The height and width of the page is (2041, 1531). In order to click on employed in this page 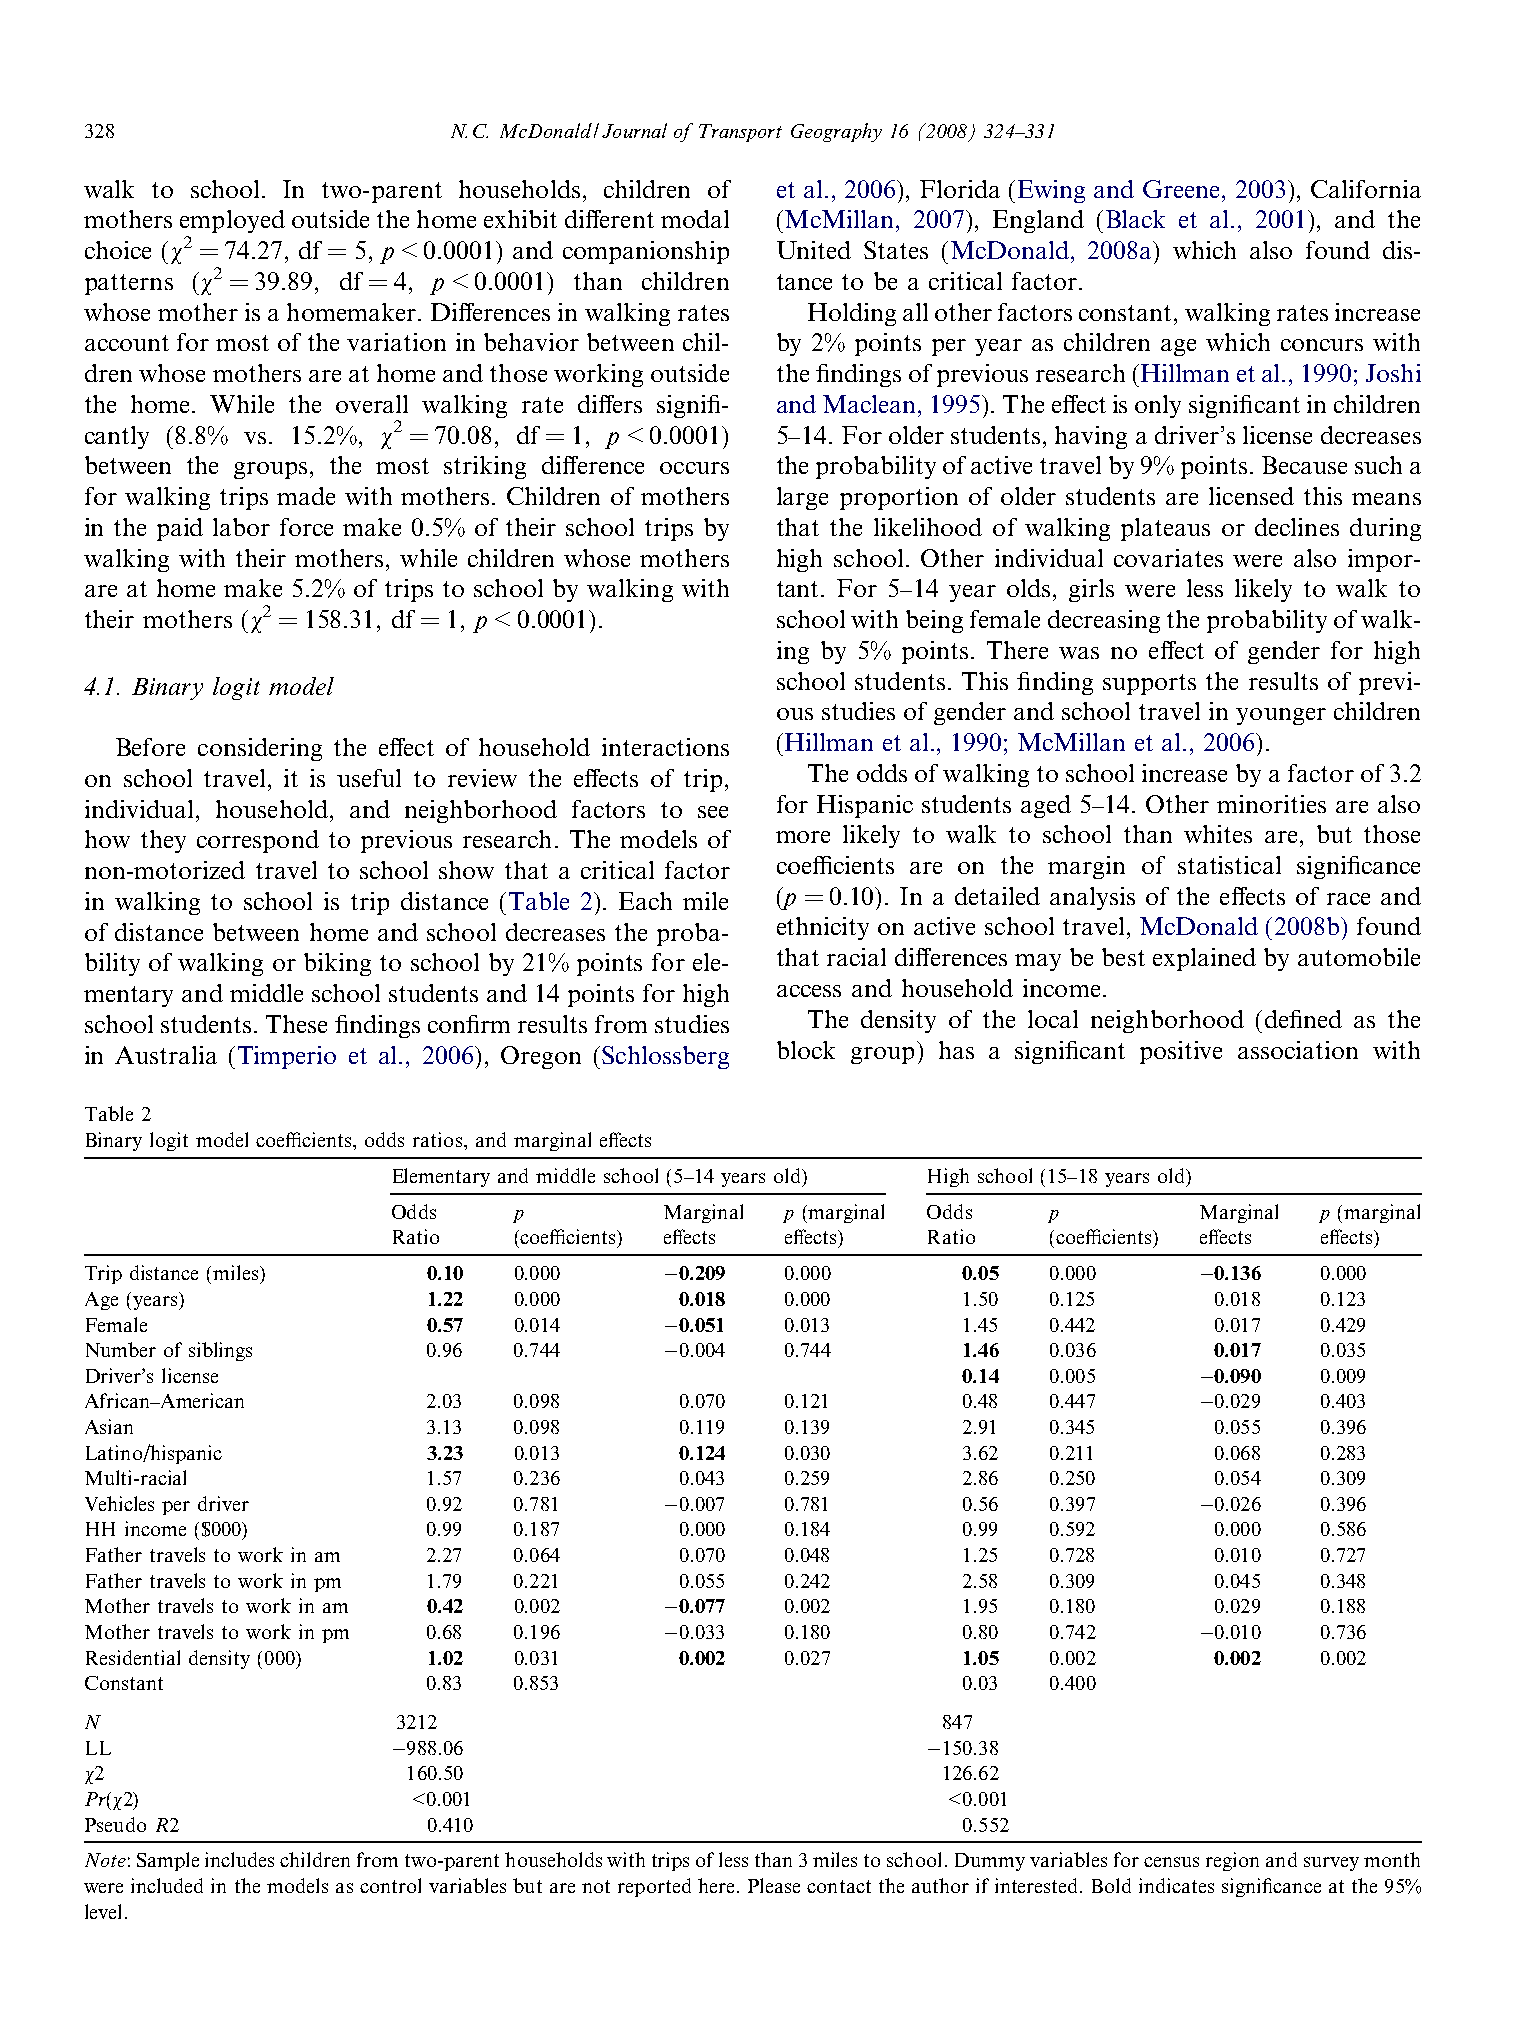, I will do `click(232, 221)`.
